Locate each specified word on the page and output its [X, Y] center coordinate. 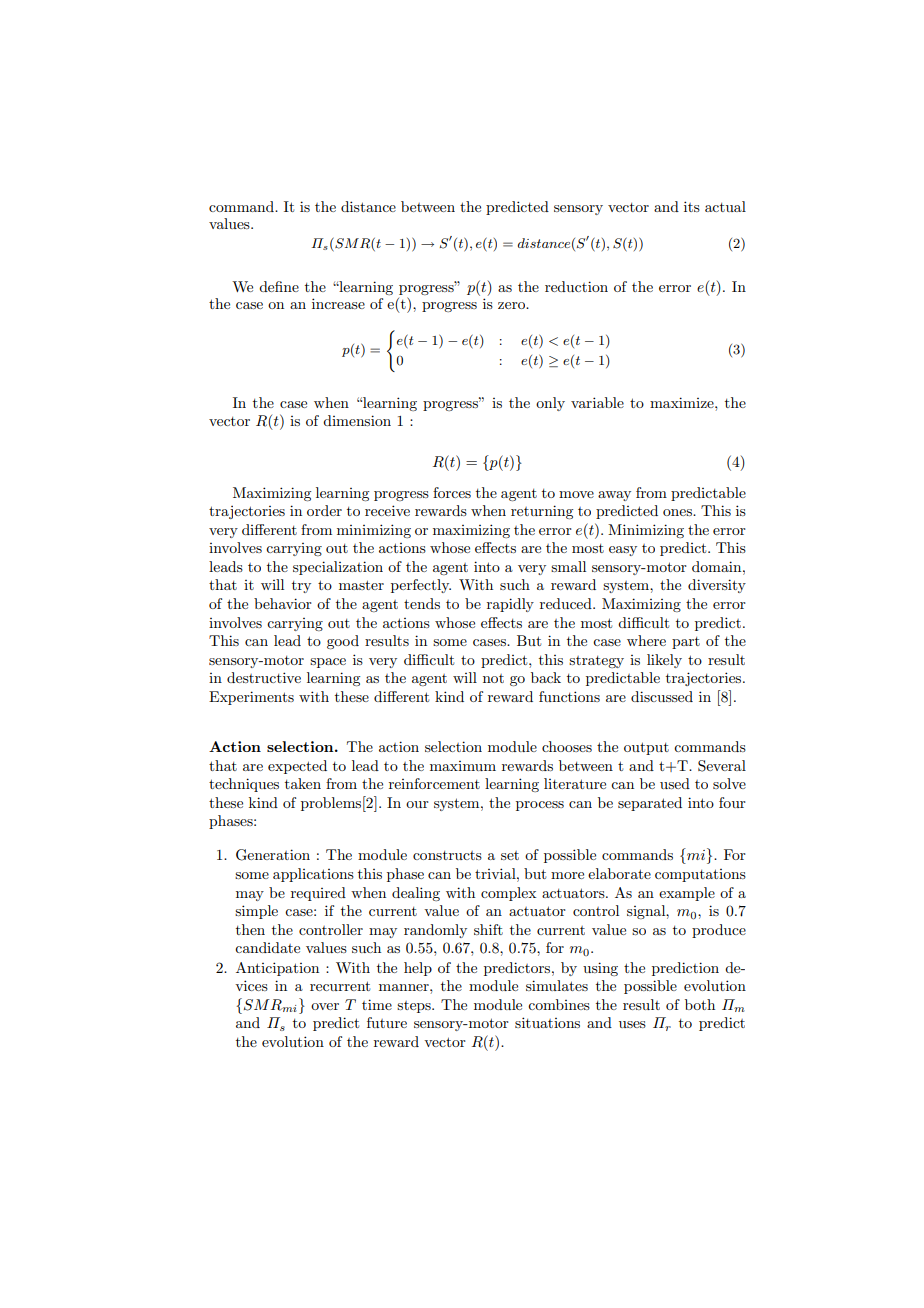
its [692, 206]
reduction [576, 286]
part [686, 643]
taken [303, 783]
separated [650, 804]
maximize [683, 402]
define [279, 286]
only [550, 404]
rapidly [510, 605]
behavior [283, 603]
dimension [357, 420]
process [540, 806]
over [325, 1006]
